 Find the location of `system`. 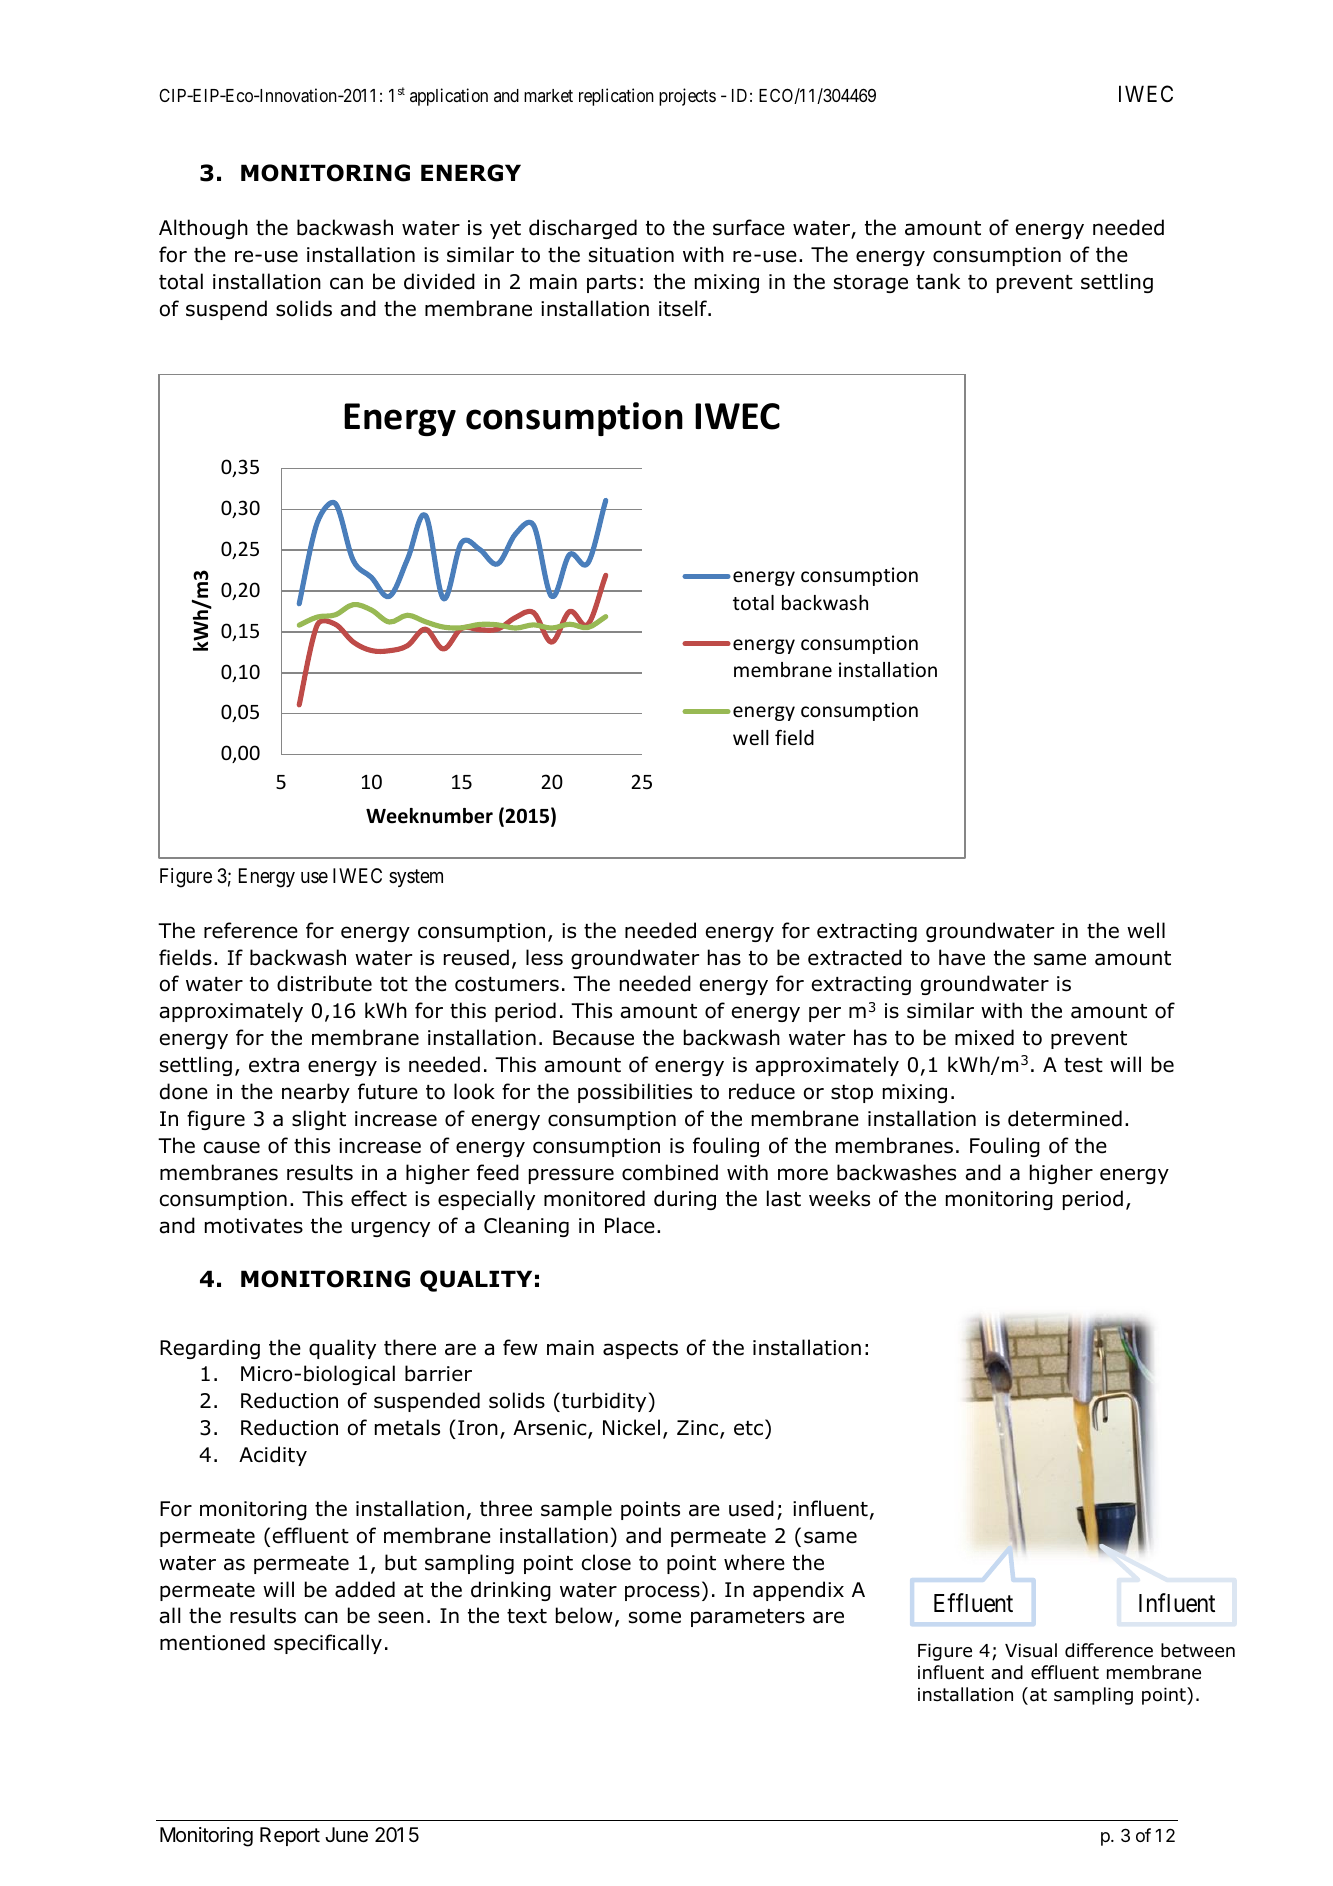

system is located at coordinates (416, 878).
